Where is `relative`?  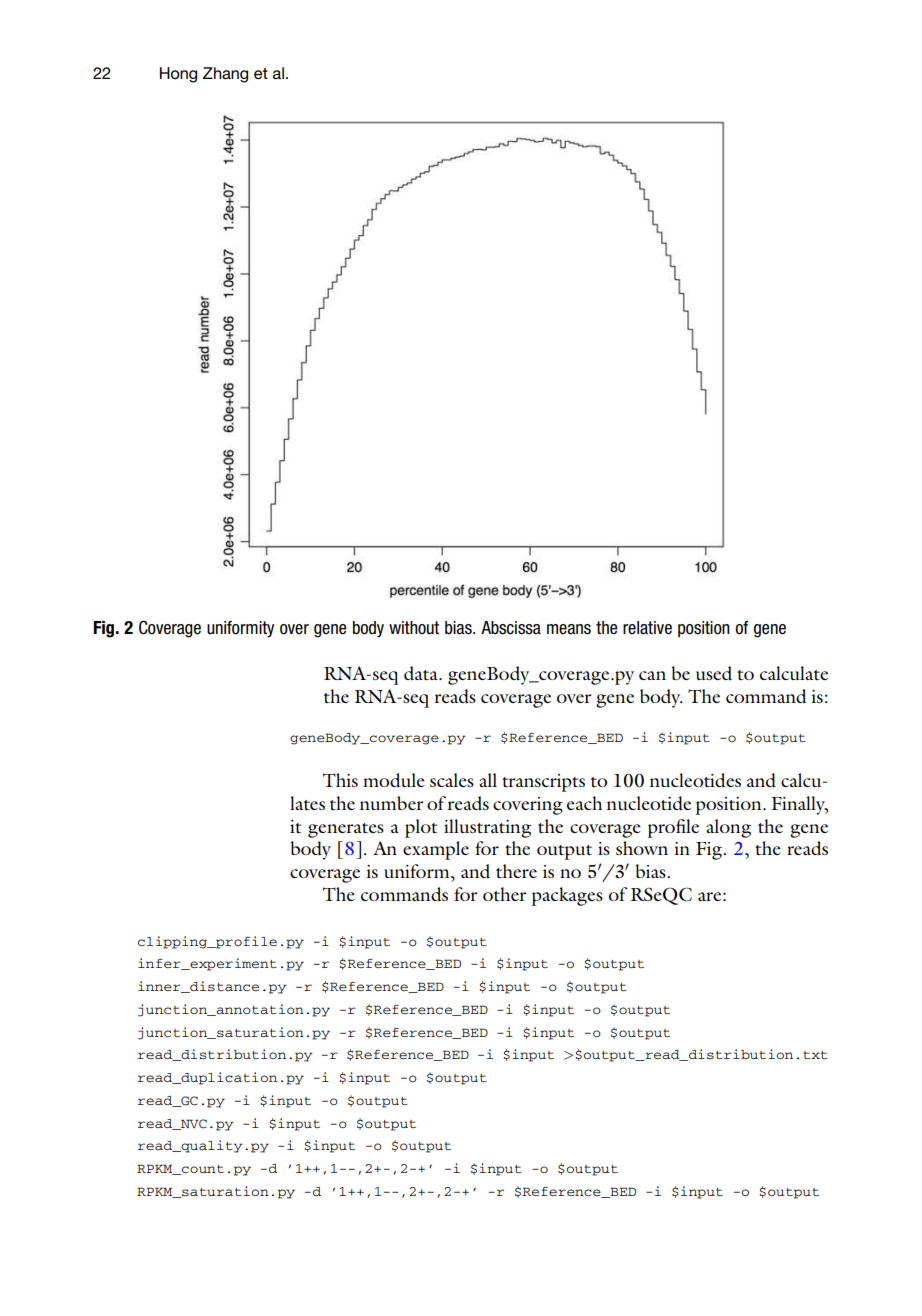 relative is located at coordinates (647, 628).
